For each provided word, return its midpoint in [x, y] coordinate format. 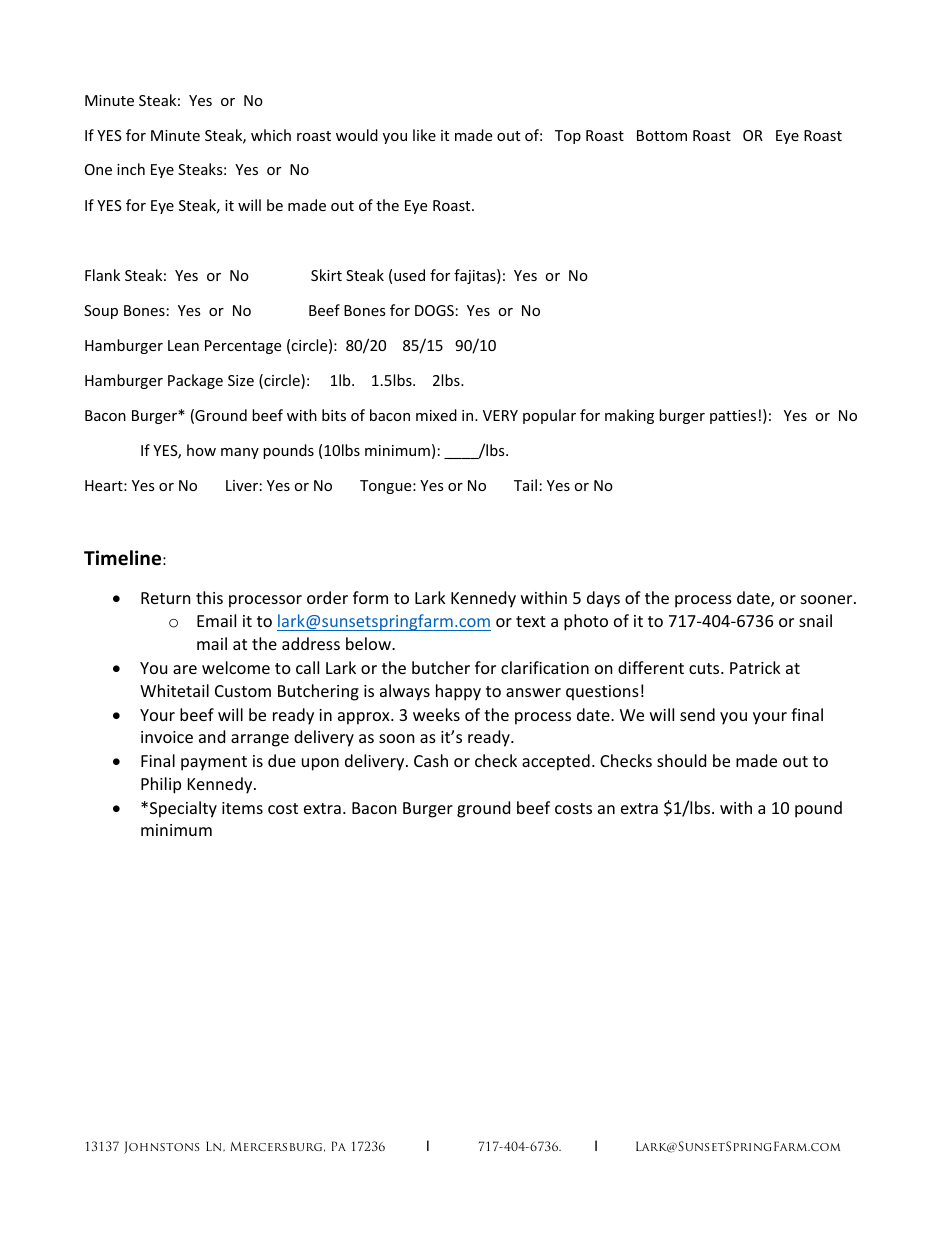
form [370, 597]
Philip [161, 785]
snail [815, 620]
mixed [436, 415]
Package [195, 381]
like [424, 135]
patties [733, 417]
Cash [431, 760]
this [209, 597]
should [681, 760]
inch [131, 169]
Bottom [662, 135]
